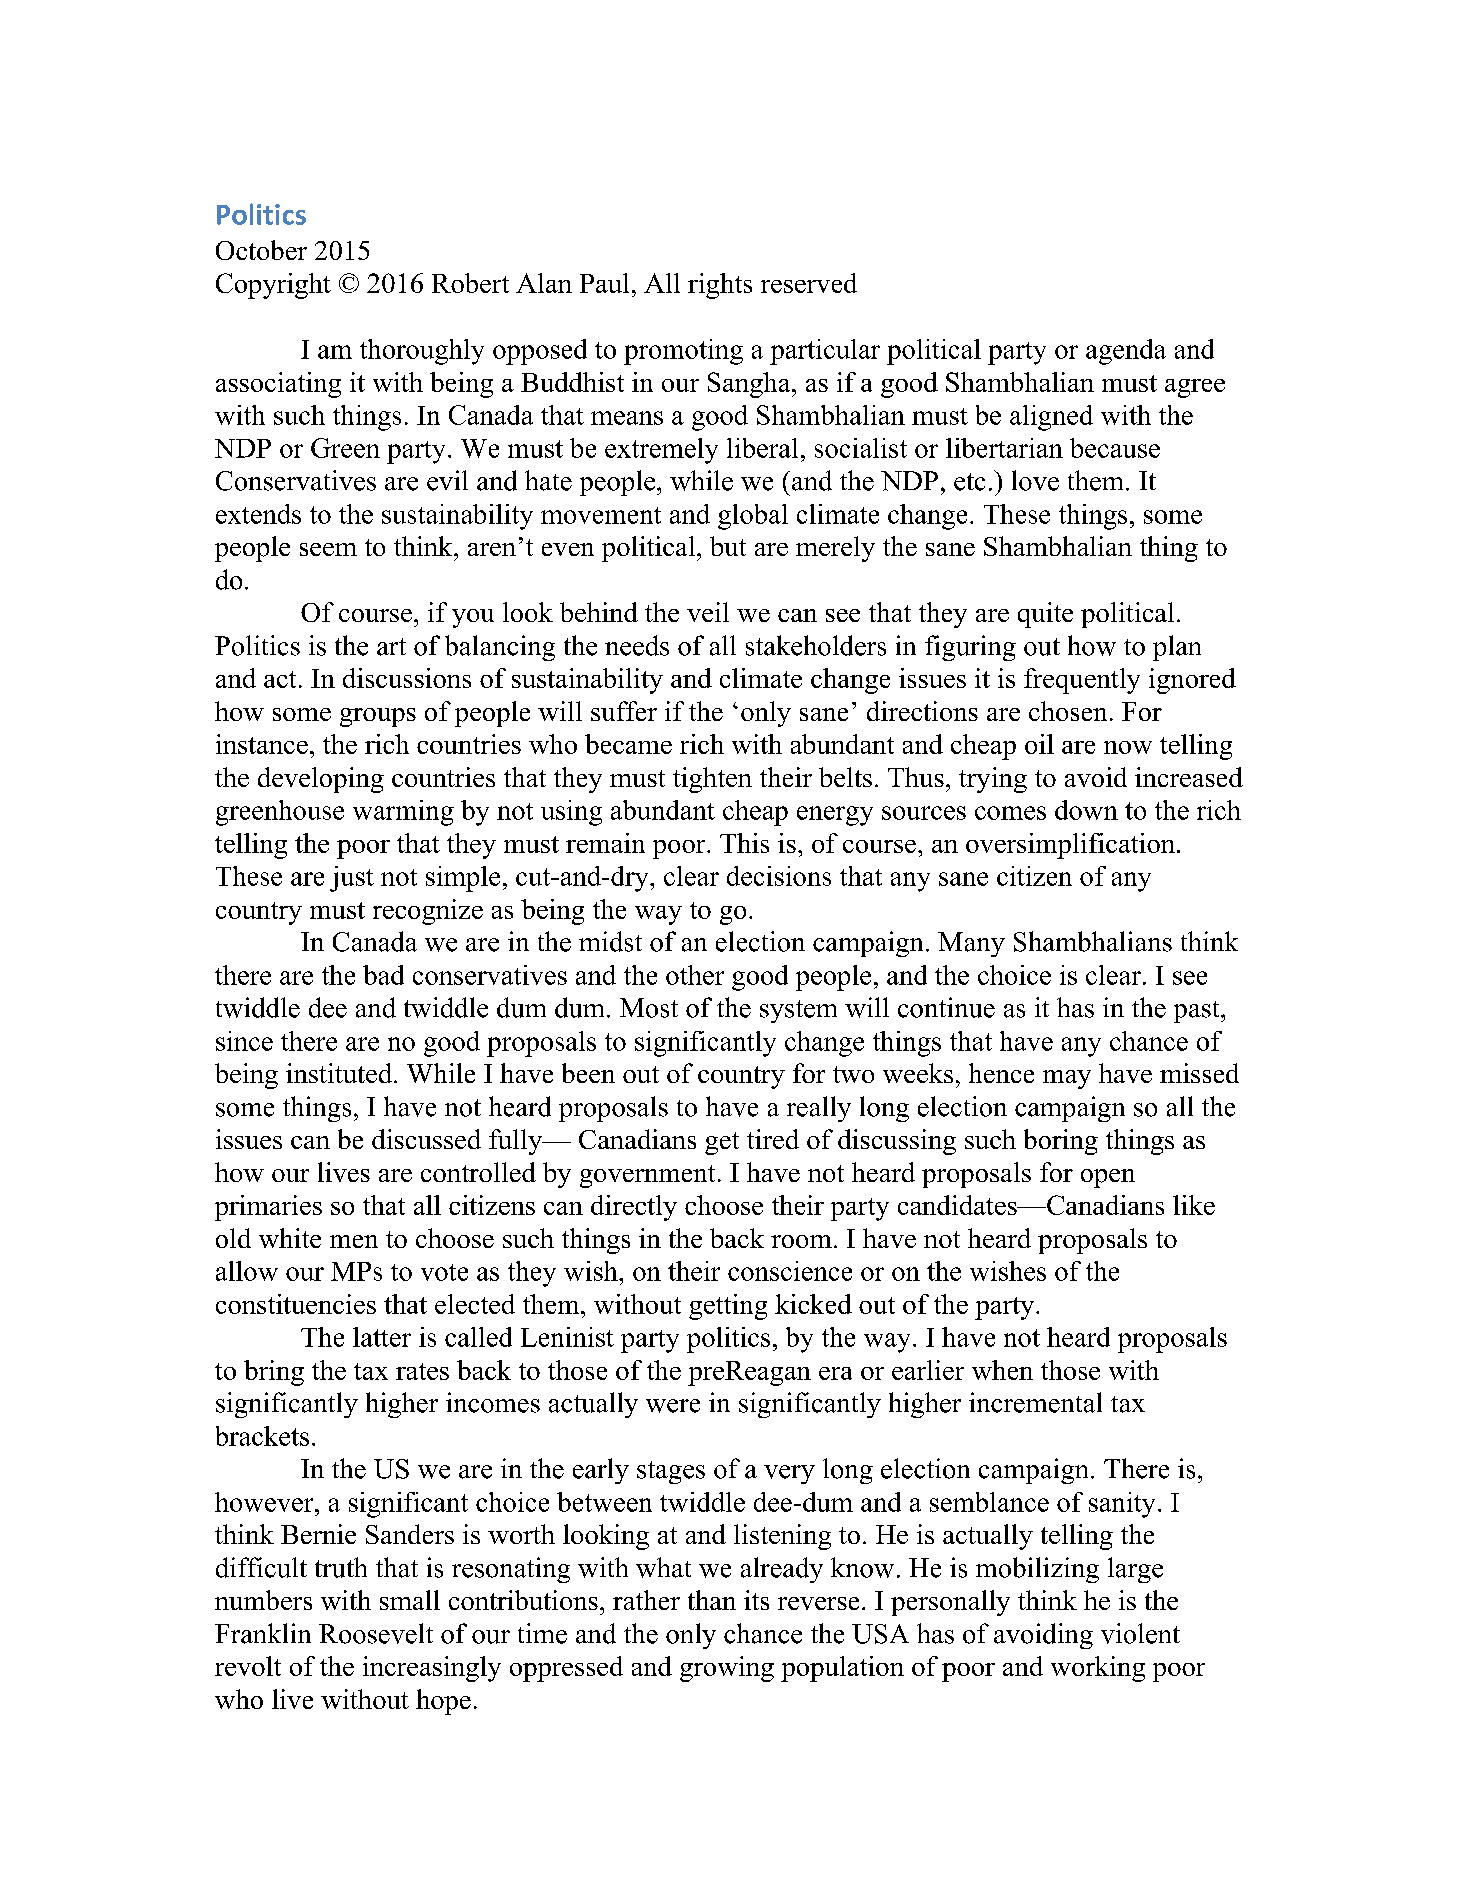 This screenshot has width=1460, height=1890. Describe the element at coordinates (647, 1176) in the screenshot. I see `government` at that location.
